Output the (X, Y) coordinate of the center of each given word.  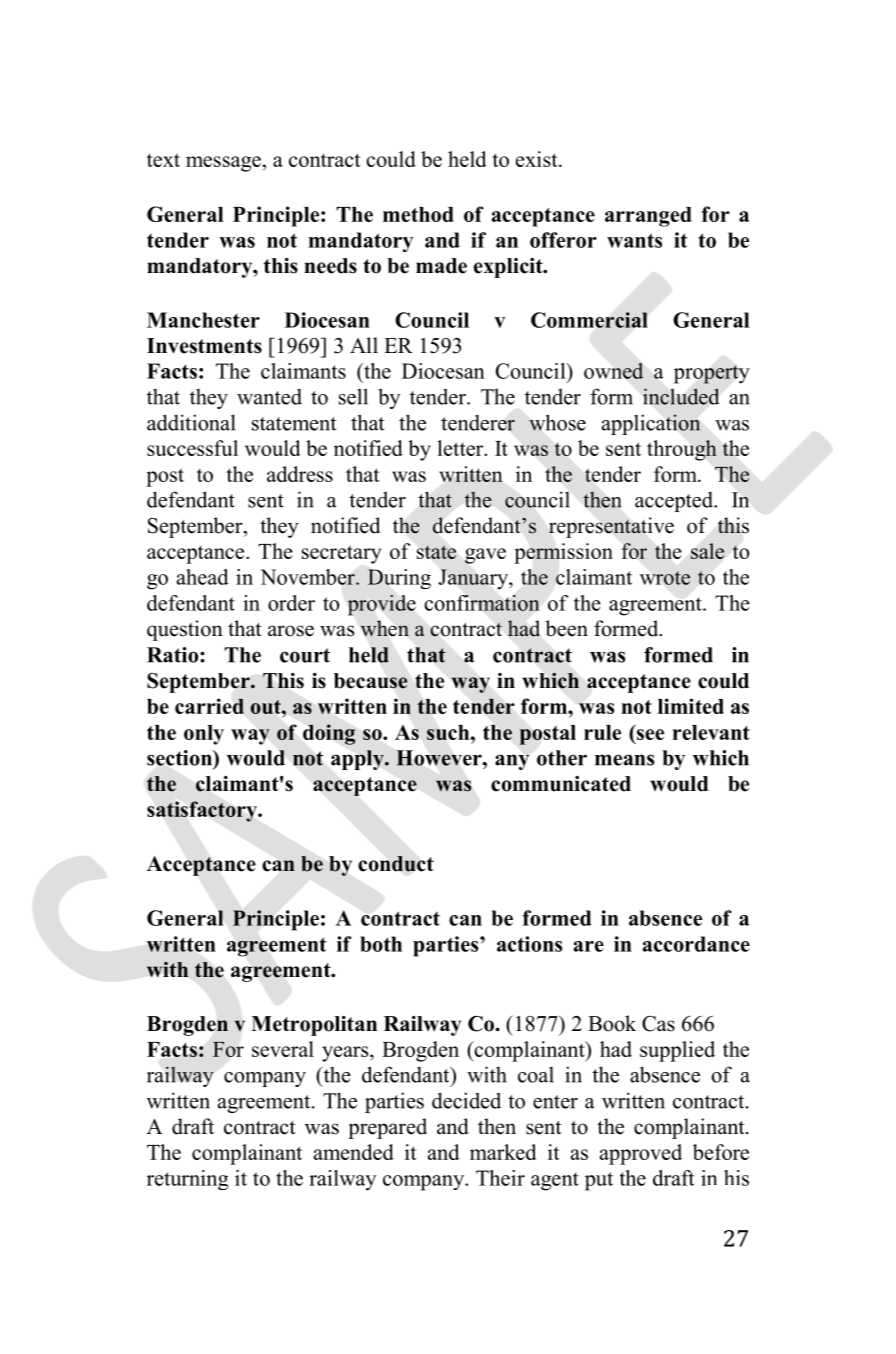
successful (192, 448)
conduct (396, 864)
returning (187, 1180)
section (180, 758)
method (418, 214)
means (624, 760)
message (223, 164)
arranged (648, 217)
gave (485, 556)
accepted (675, 501)
